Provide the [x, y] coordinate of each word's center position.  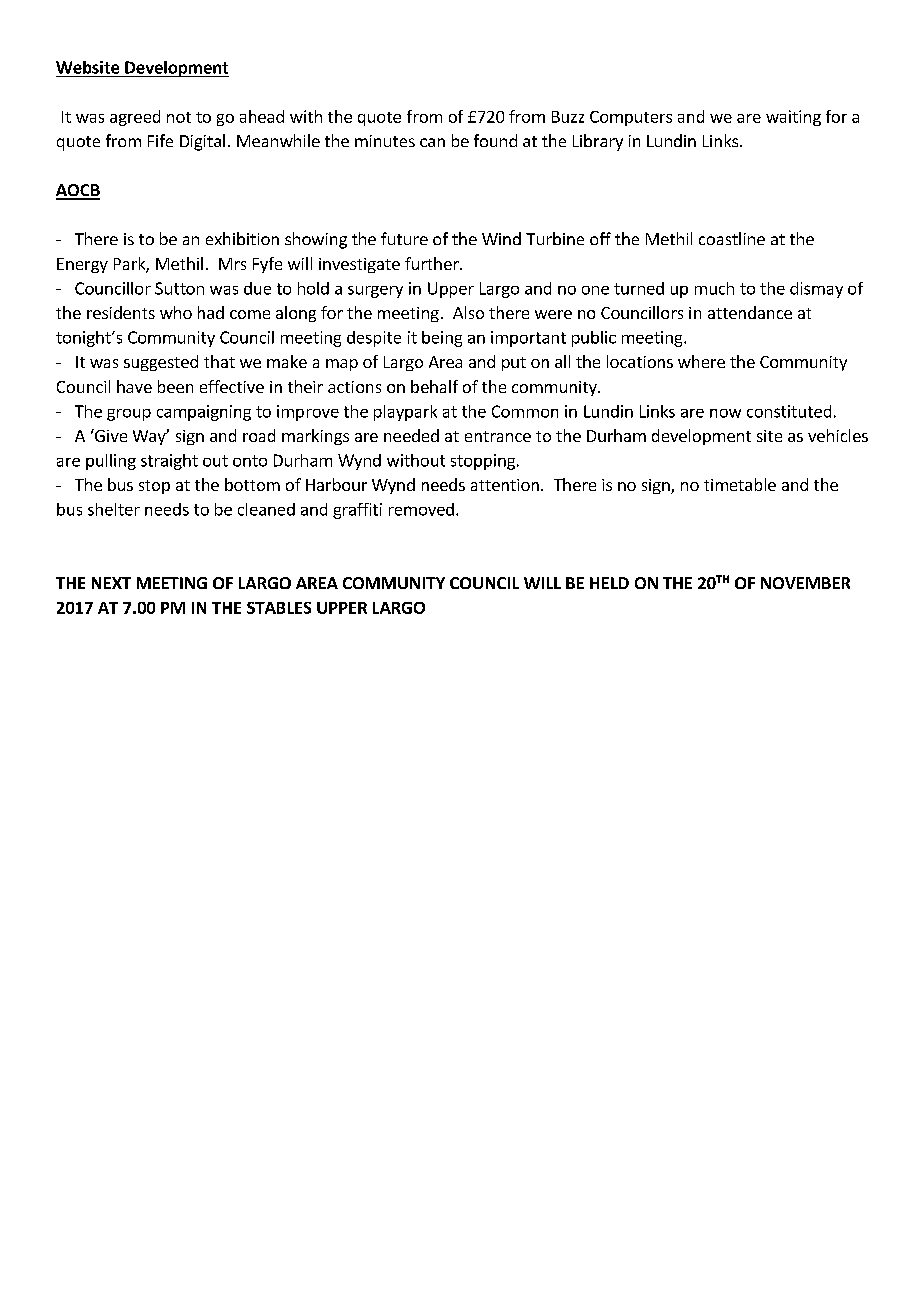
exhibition [242, 238]
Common [525, 411]
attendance [750, 312]
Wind [501, 238]
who [176, 312]
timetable [740, 484]
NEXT [111, 583]
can [432, 142]
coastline [732, 238]
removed [421, 509]
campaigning [204, 413]
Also [468, 312]
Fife [160, 140]
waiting [793, 118]
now [725, 413]
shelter [114, 509]
